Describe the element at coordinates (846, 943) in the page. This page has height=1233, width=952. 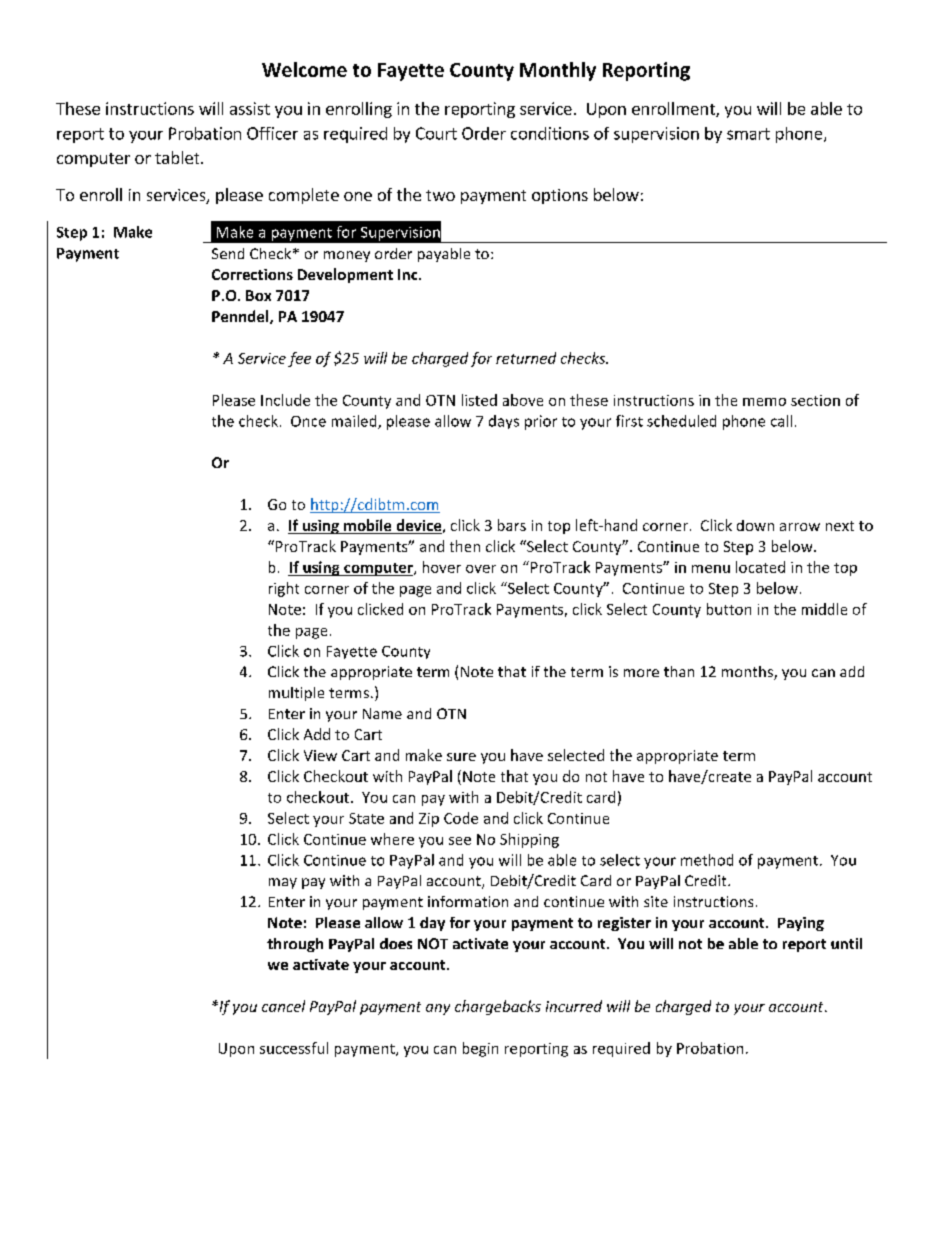
I see `until` at that location.
